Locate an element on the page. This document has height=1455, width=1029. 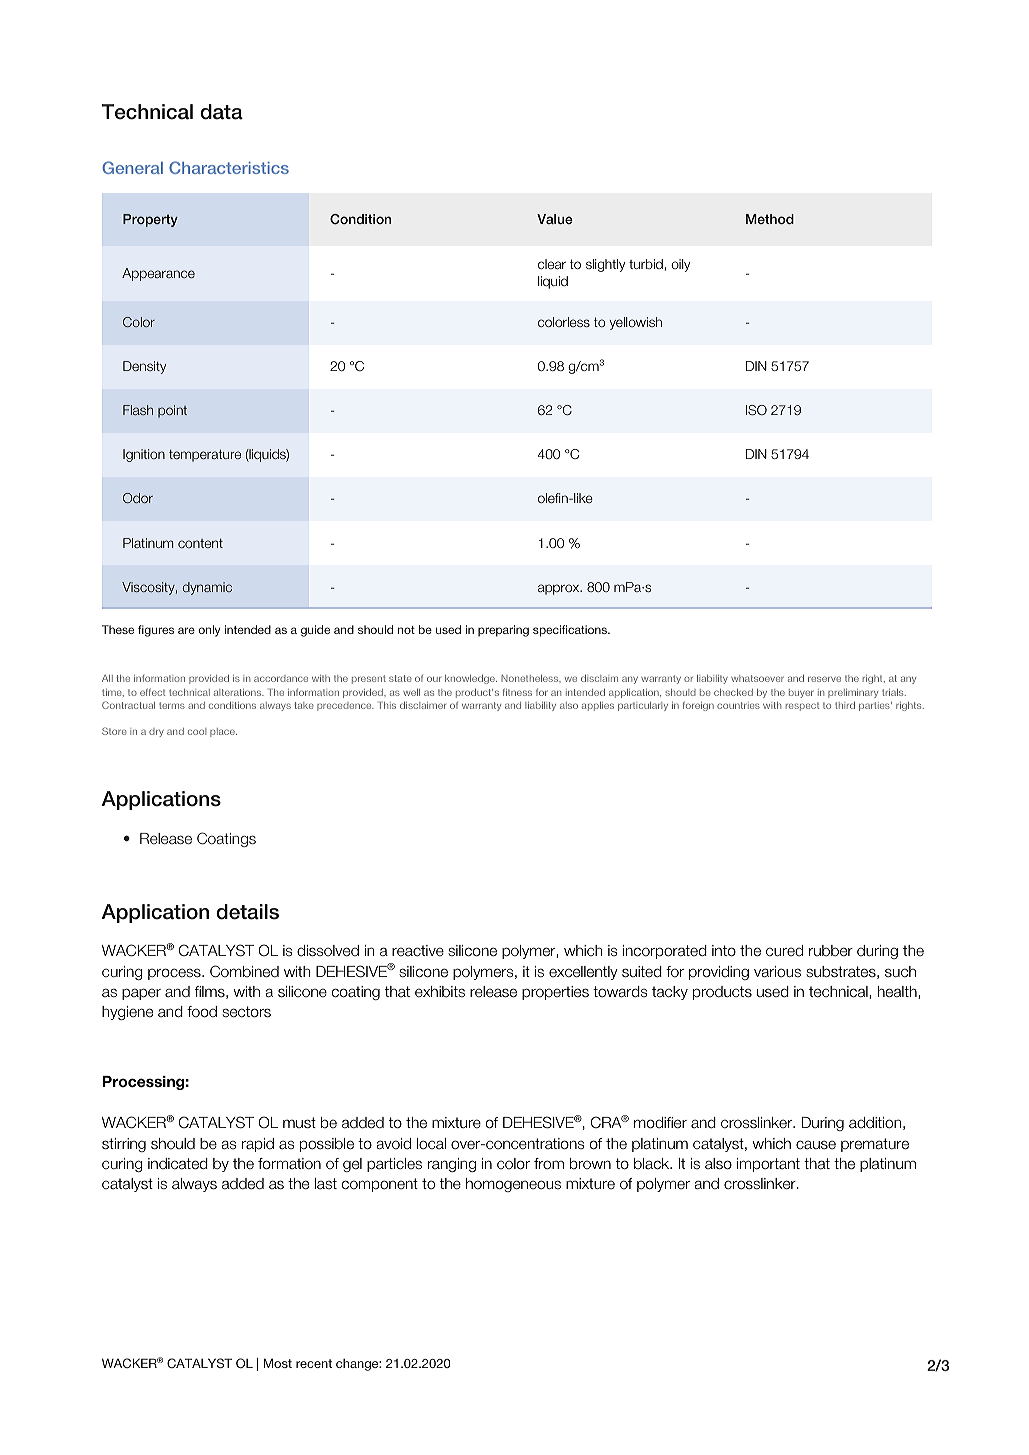
Characteristics is located at coordinates (229, 167).
